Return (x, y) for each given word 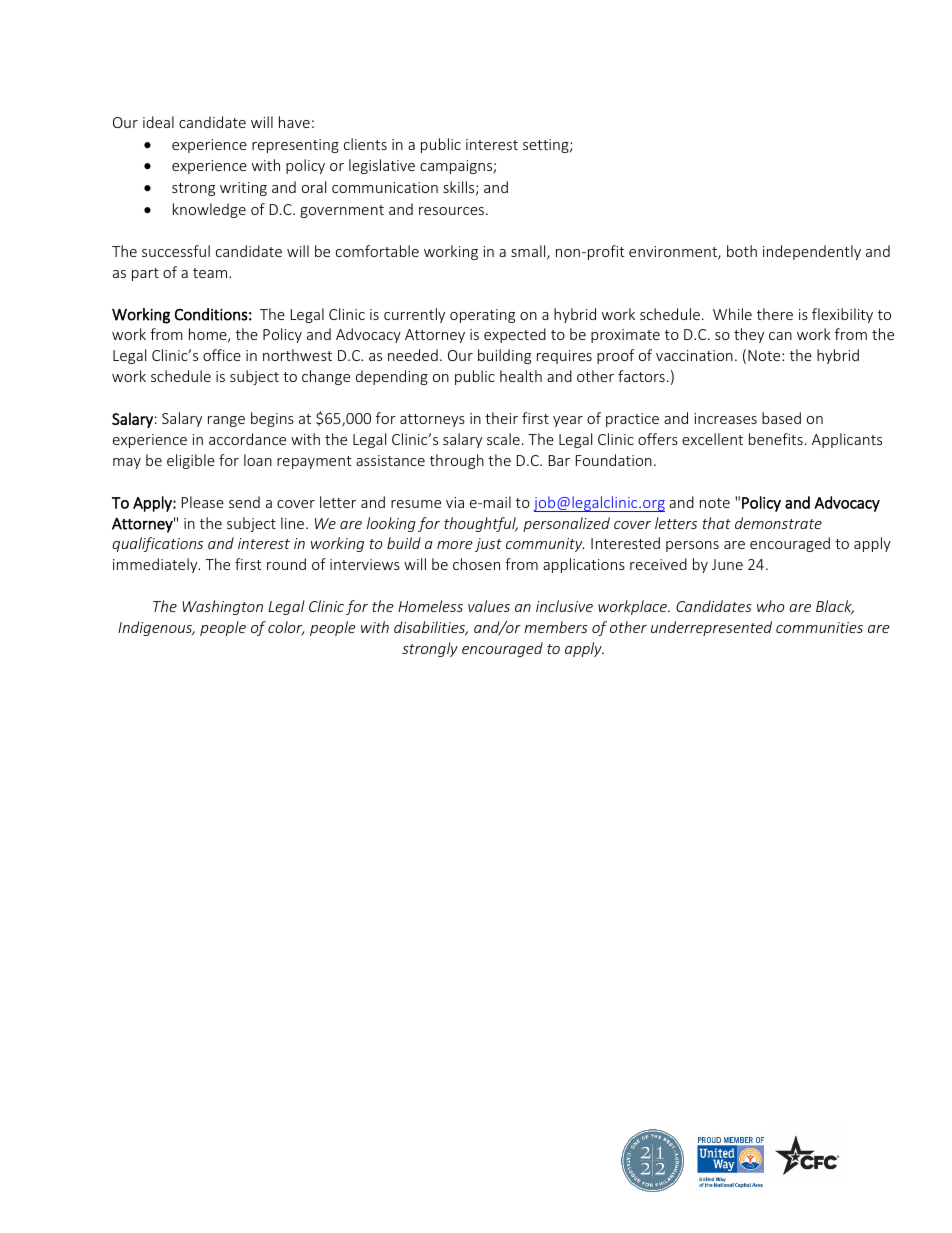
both (742, 251)
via (455, 502)
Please (203, 502)
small (529, 252)
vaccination (694, 355)
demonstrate (778, 523)
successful (176, 251)
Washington (222, 607)
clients (365, 144)
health (521, 376)
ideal (158, 122)
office (222, 355)
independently (812, 252)
